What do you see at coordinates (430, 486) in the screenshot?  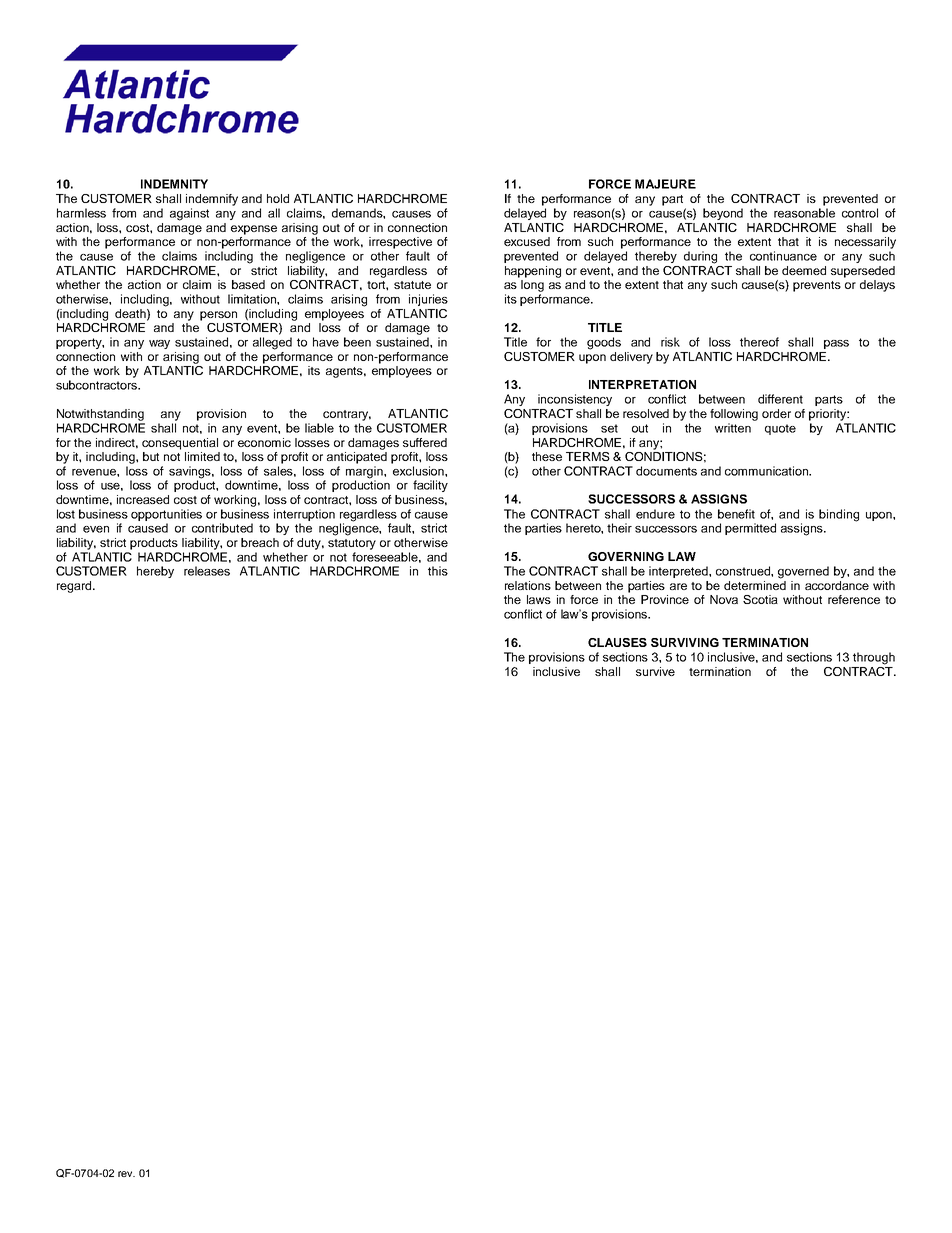 I see `facility` at bounding box center [430, 486].
